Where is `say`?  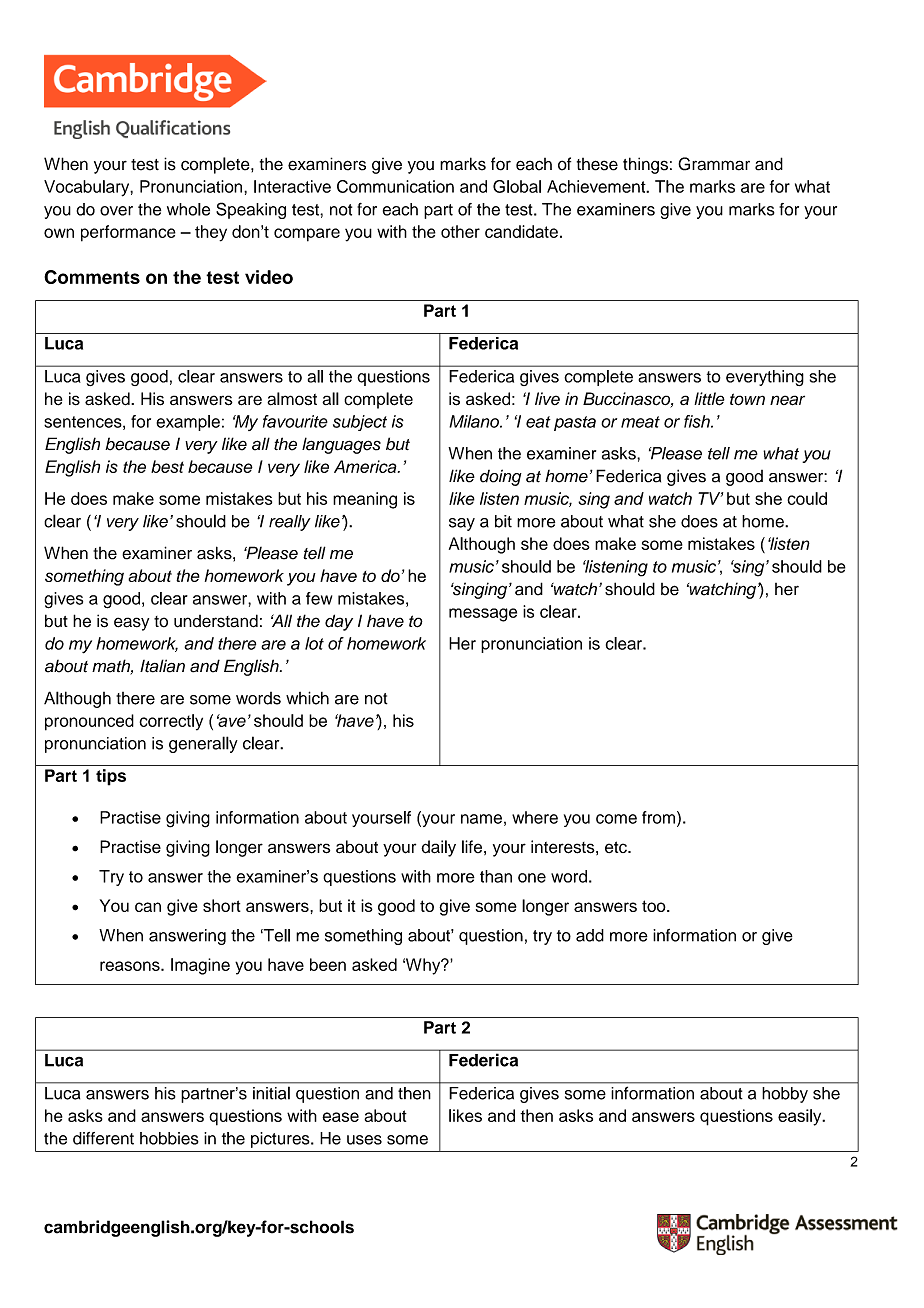
say is located at coordinates (462, 524).
